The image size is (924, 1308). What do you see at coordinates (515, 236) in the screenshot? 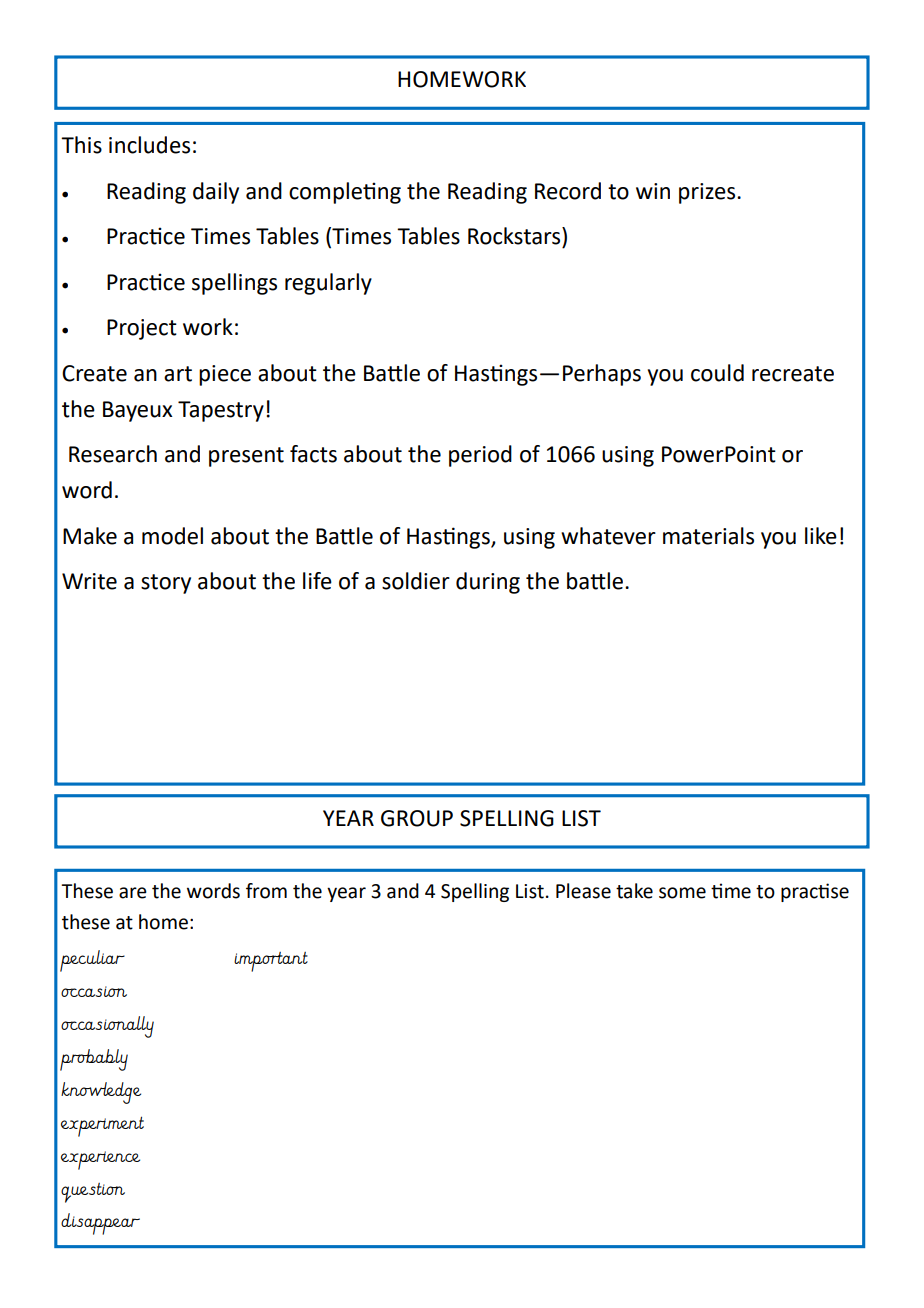
I see `Rockstars` at bounding box center [515, 236].
